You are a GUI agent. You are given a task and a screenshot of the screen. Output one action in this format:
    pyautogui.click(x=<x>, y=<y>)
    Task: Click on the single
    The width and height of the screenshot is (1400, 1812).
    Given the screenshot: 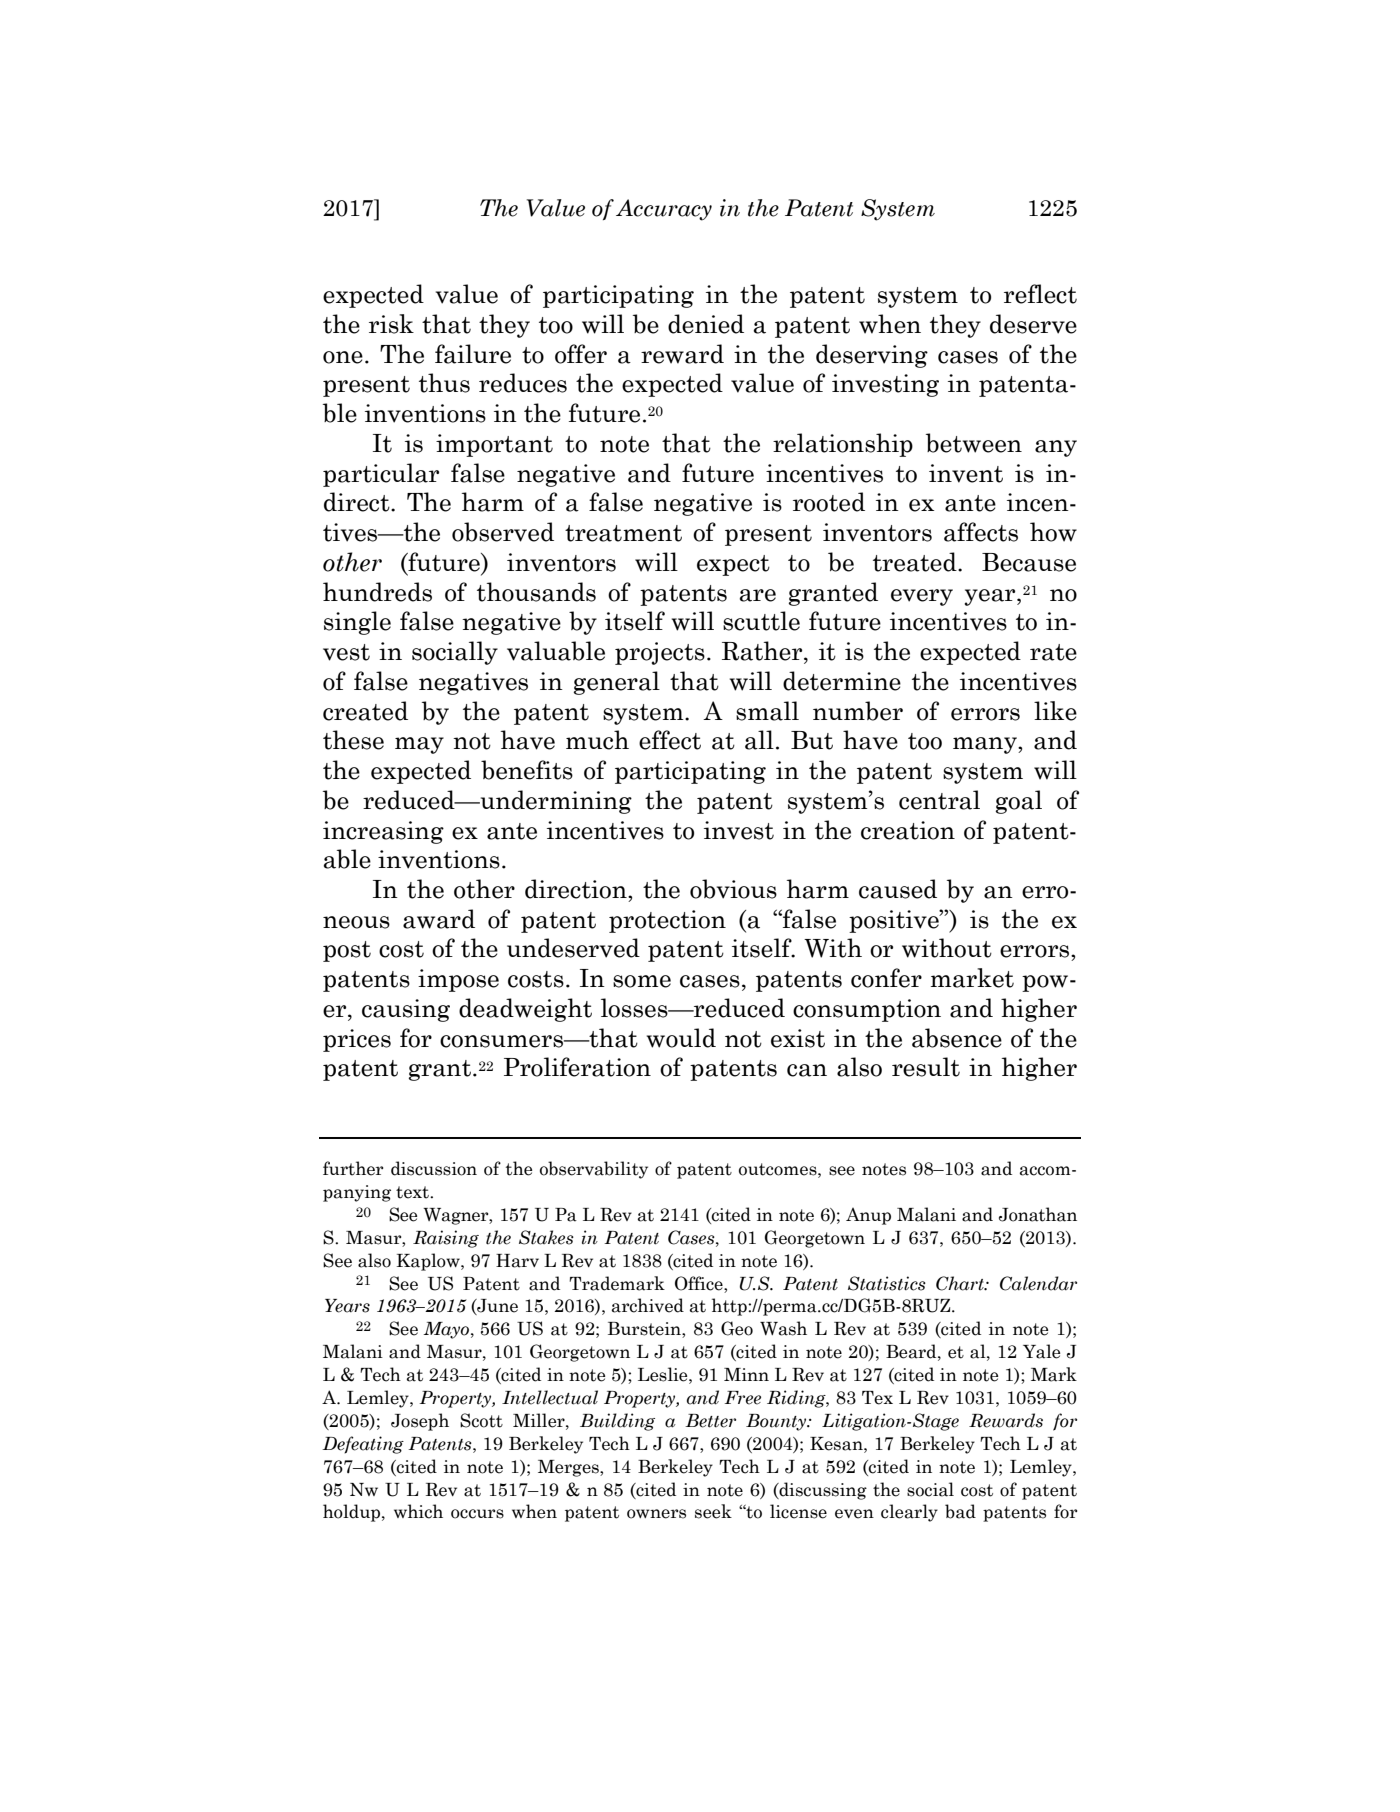 What is the action you would take?
    pyautogui.click(x=357, y=623)
